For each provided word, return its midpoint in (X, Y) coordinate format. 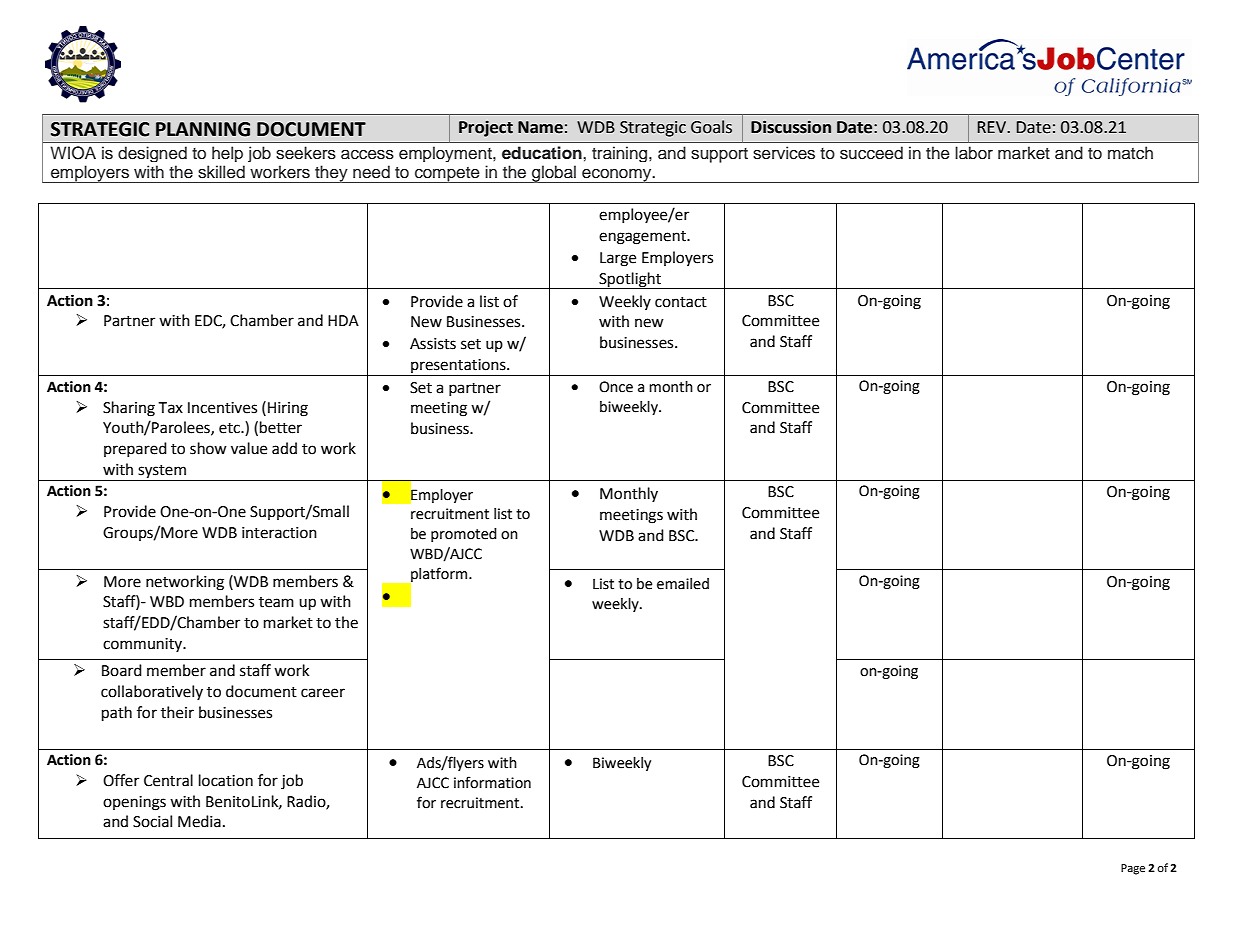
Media (199, 821)
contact (681, 302)
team (276, 602)
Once (616, 387)
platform (439, 576)
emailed (683, 584)
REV (993, 127)
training (621, 154)
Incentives (222, 408)
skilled (221, 172)
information (492, 782)
